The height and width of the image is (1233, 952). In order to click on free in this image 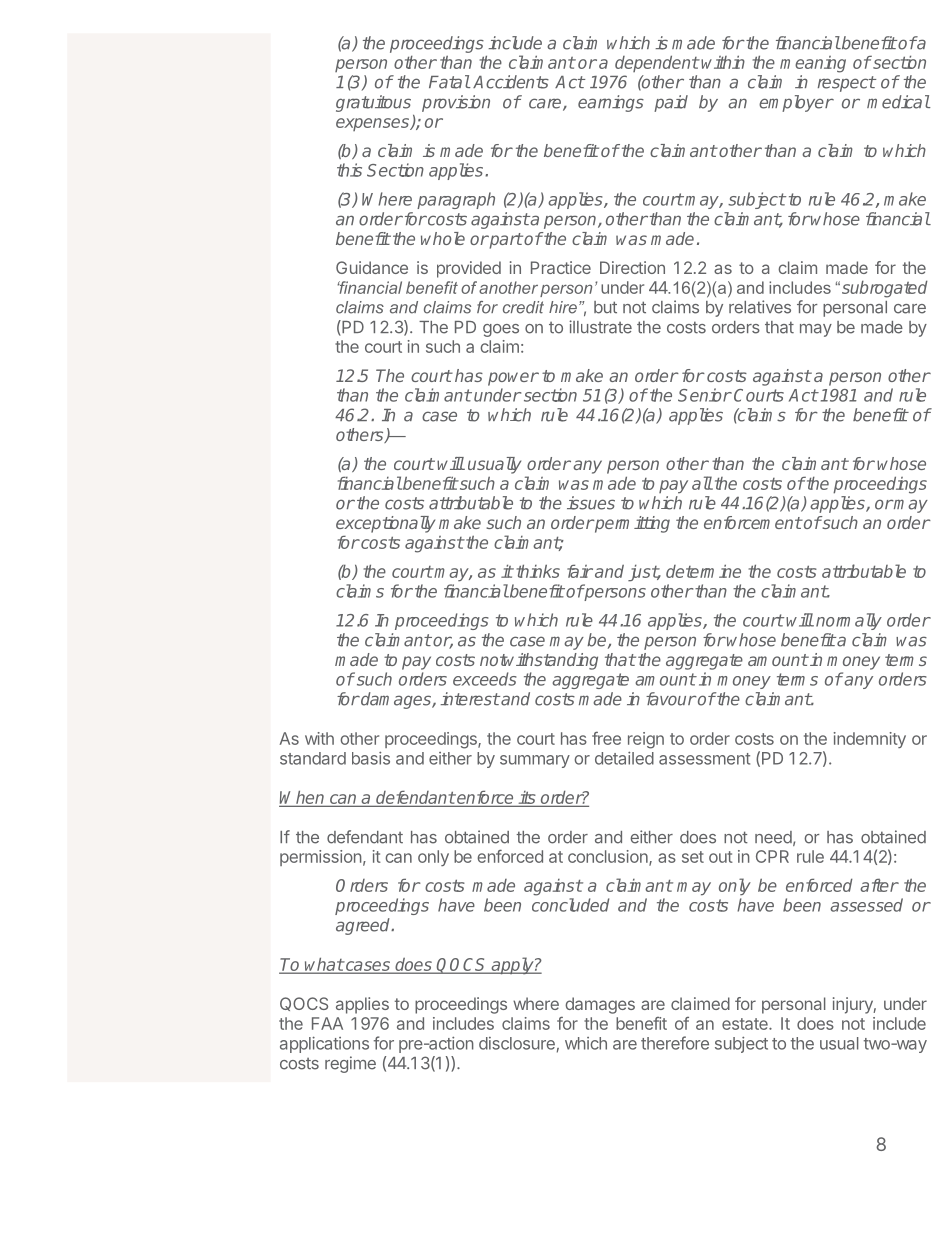, I will do `click(606, 738)`.
